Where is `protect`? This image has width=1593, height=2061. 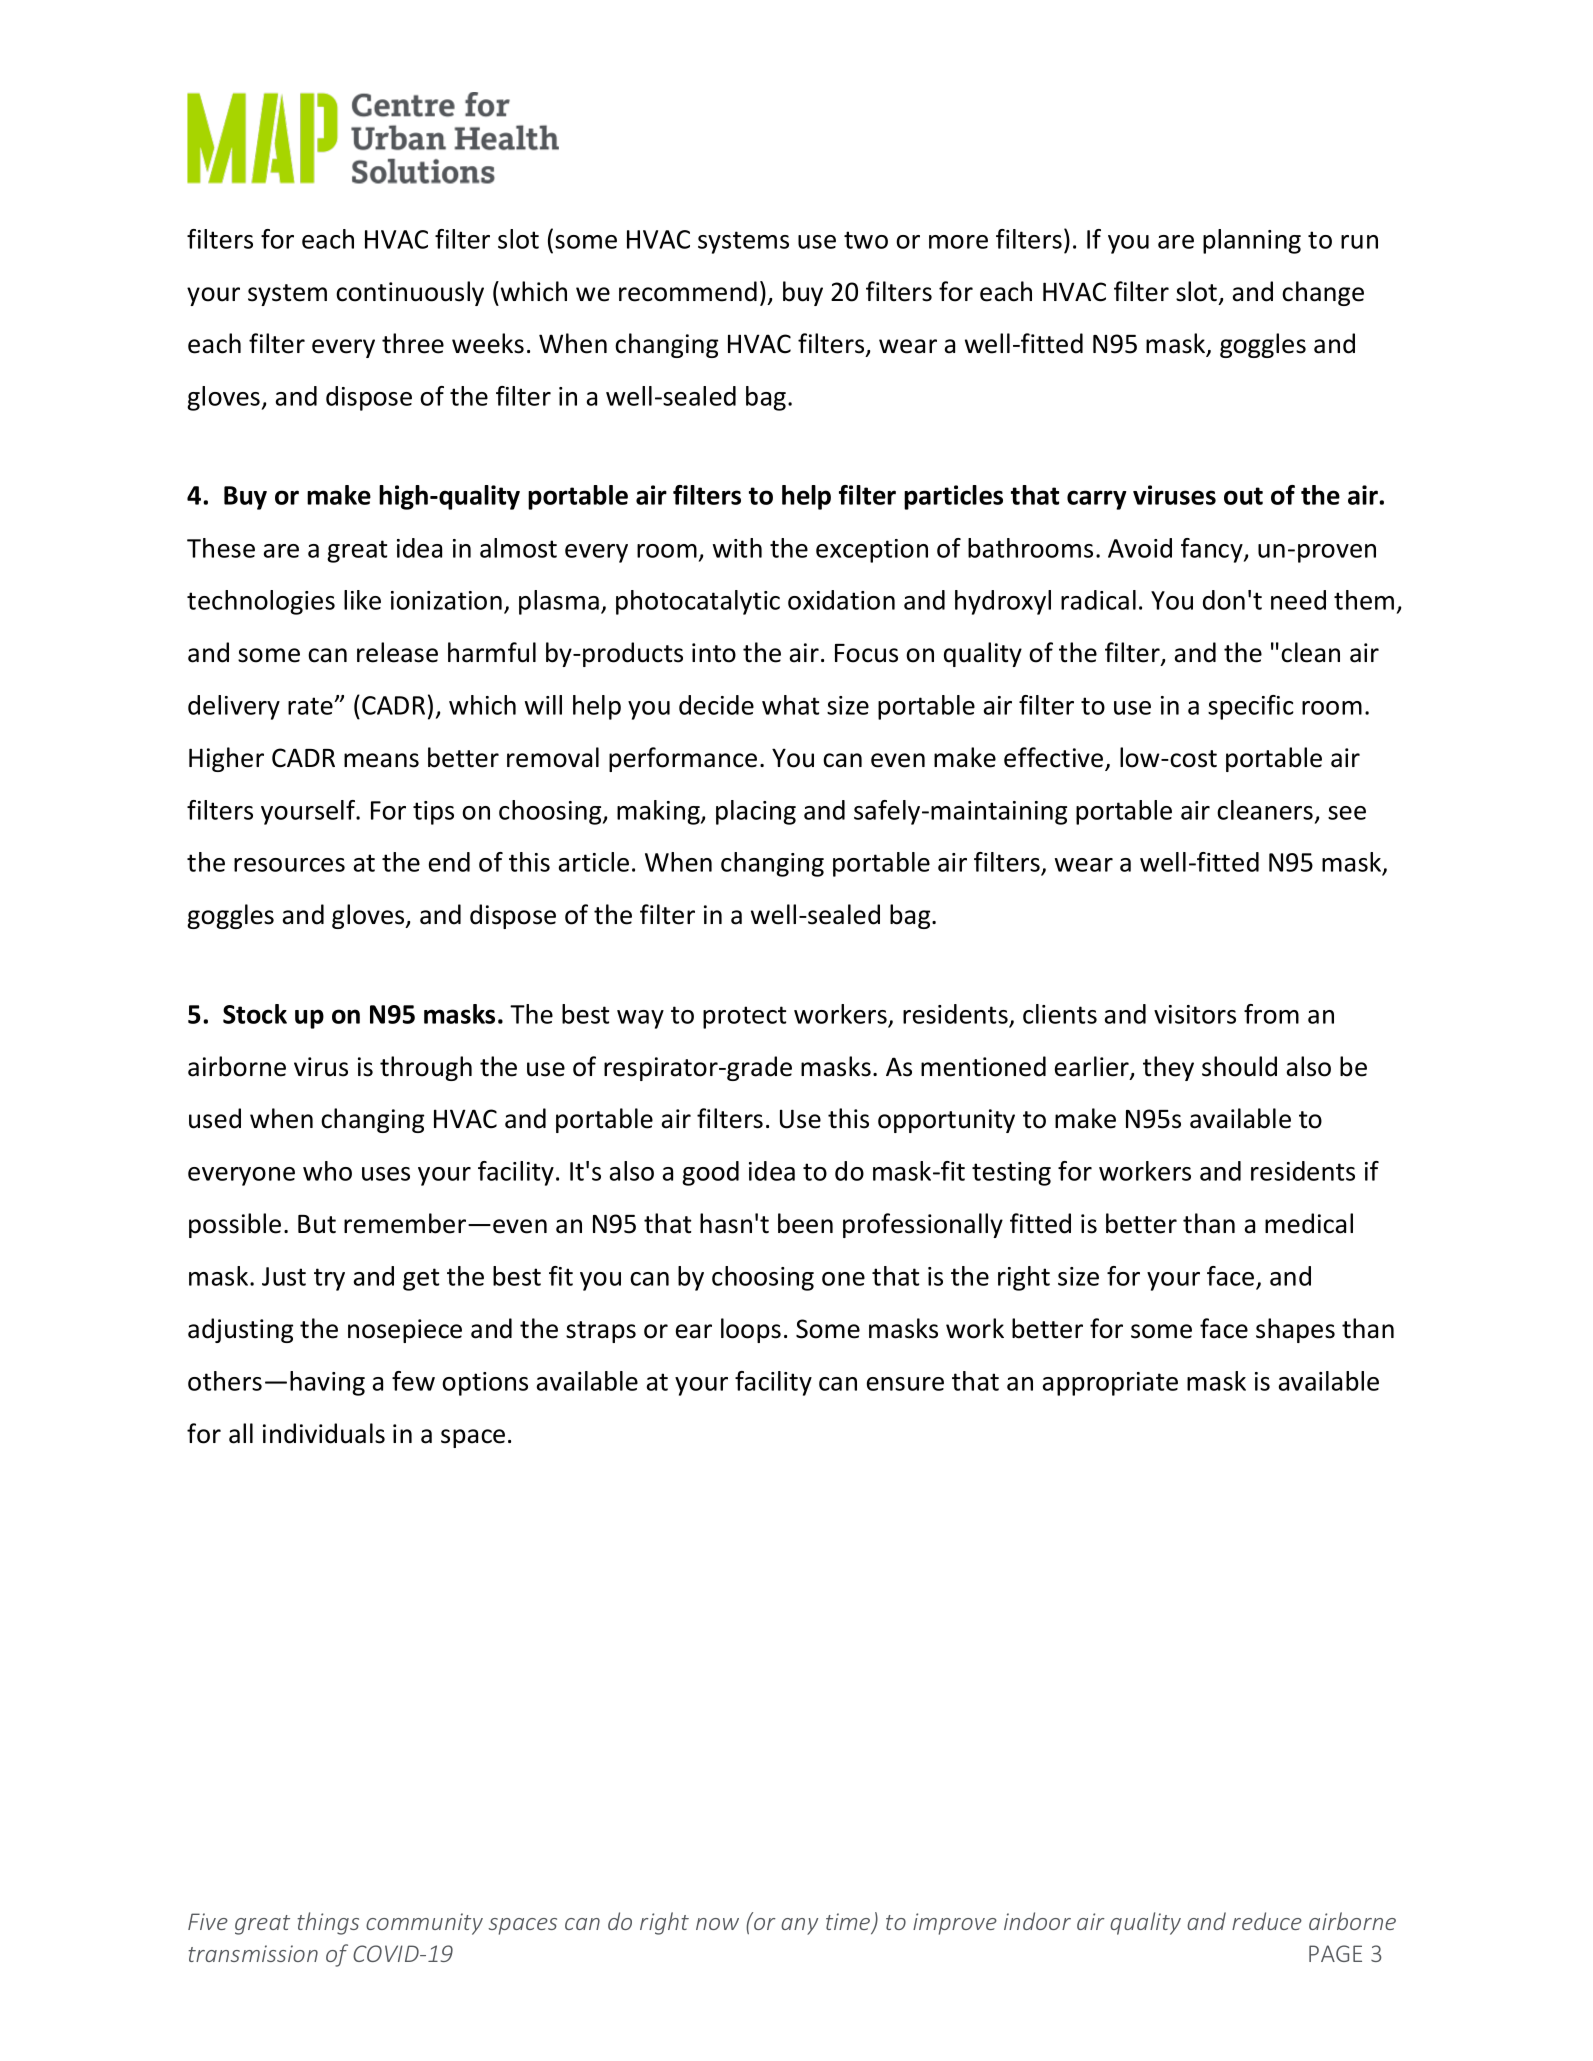
protect is located at coordinates (744, 1017).
